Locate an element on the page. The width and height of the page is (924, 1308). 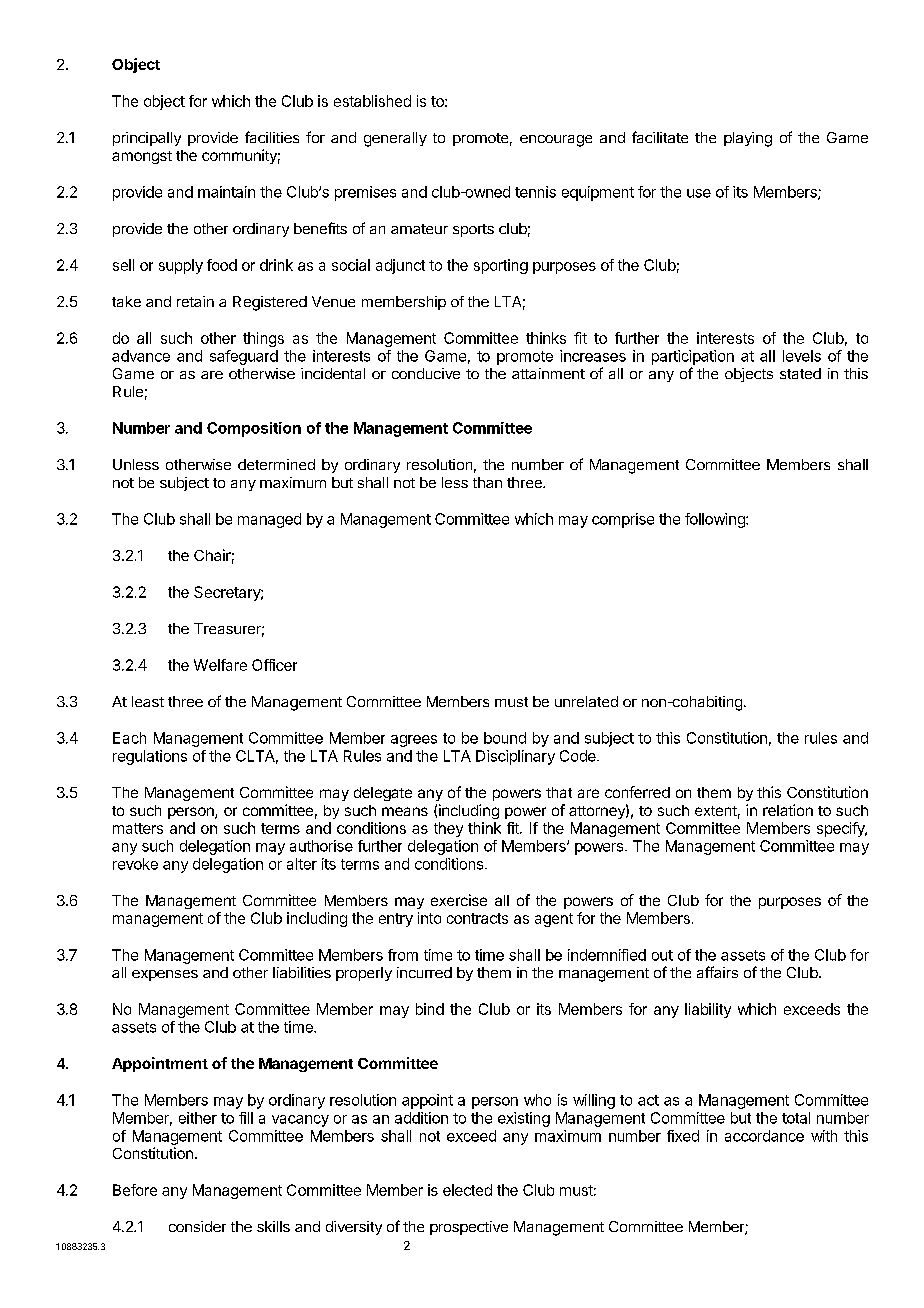
elected is located at coordinates (467, 1190).
